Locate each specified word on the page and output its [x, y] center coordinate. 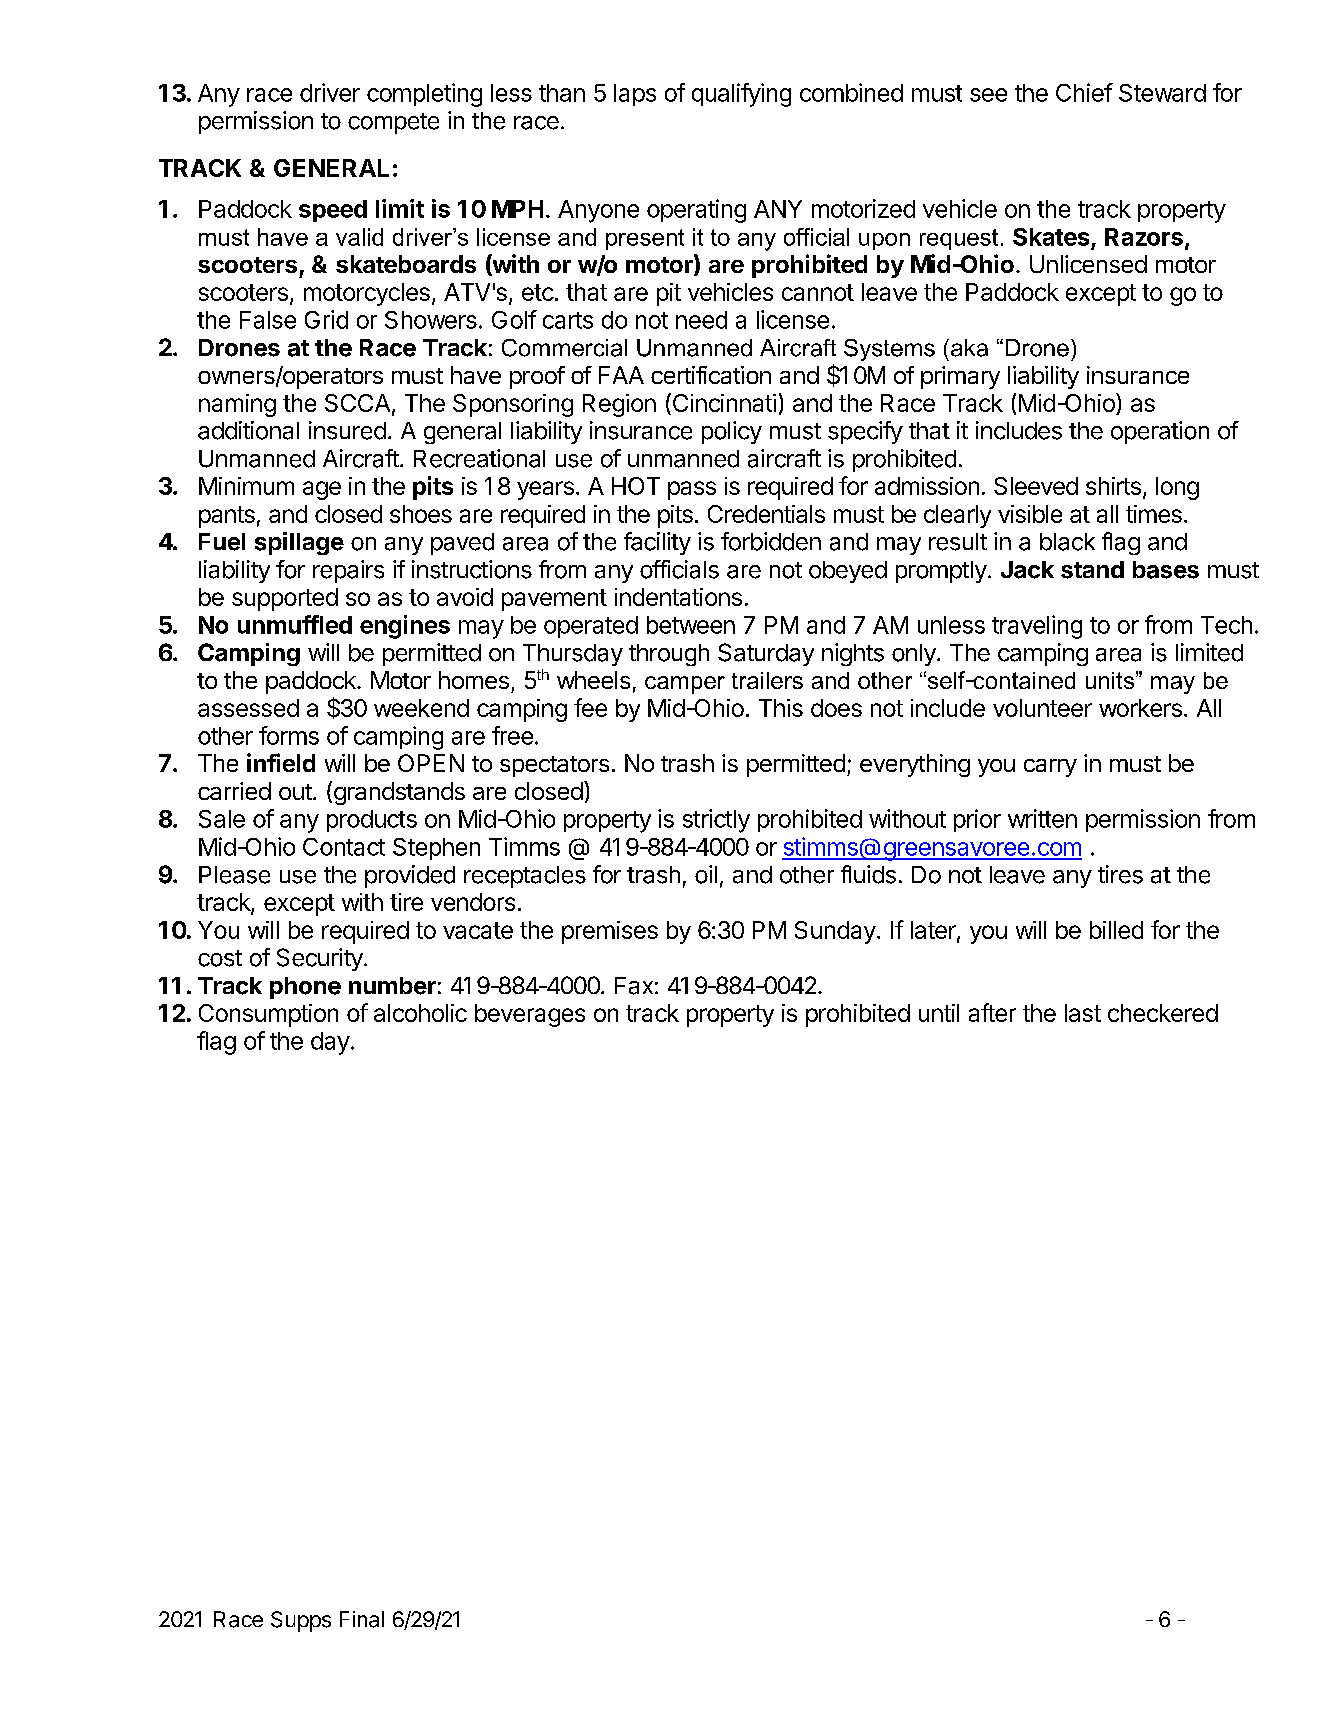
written [1042, 818]
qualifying [741, 95]
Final [362, 1619]
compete [393, 123]
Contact [344, 847]
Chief [1084, 92]
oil [706, 874]
